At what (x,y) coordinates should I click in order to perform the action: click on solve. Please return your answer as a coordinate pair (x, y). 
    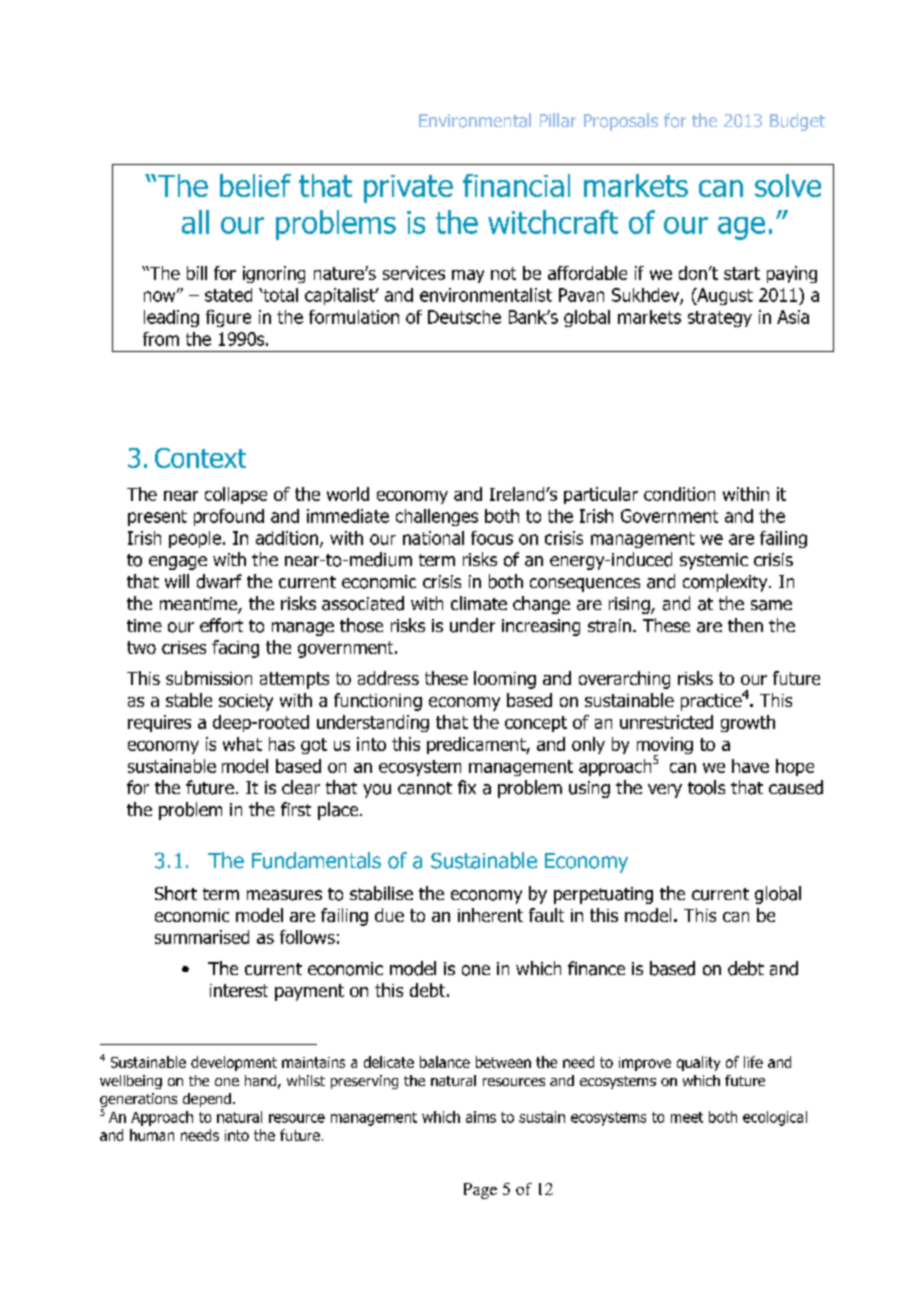
    Looking at the image, I should click on (788, 185).
